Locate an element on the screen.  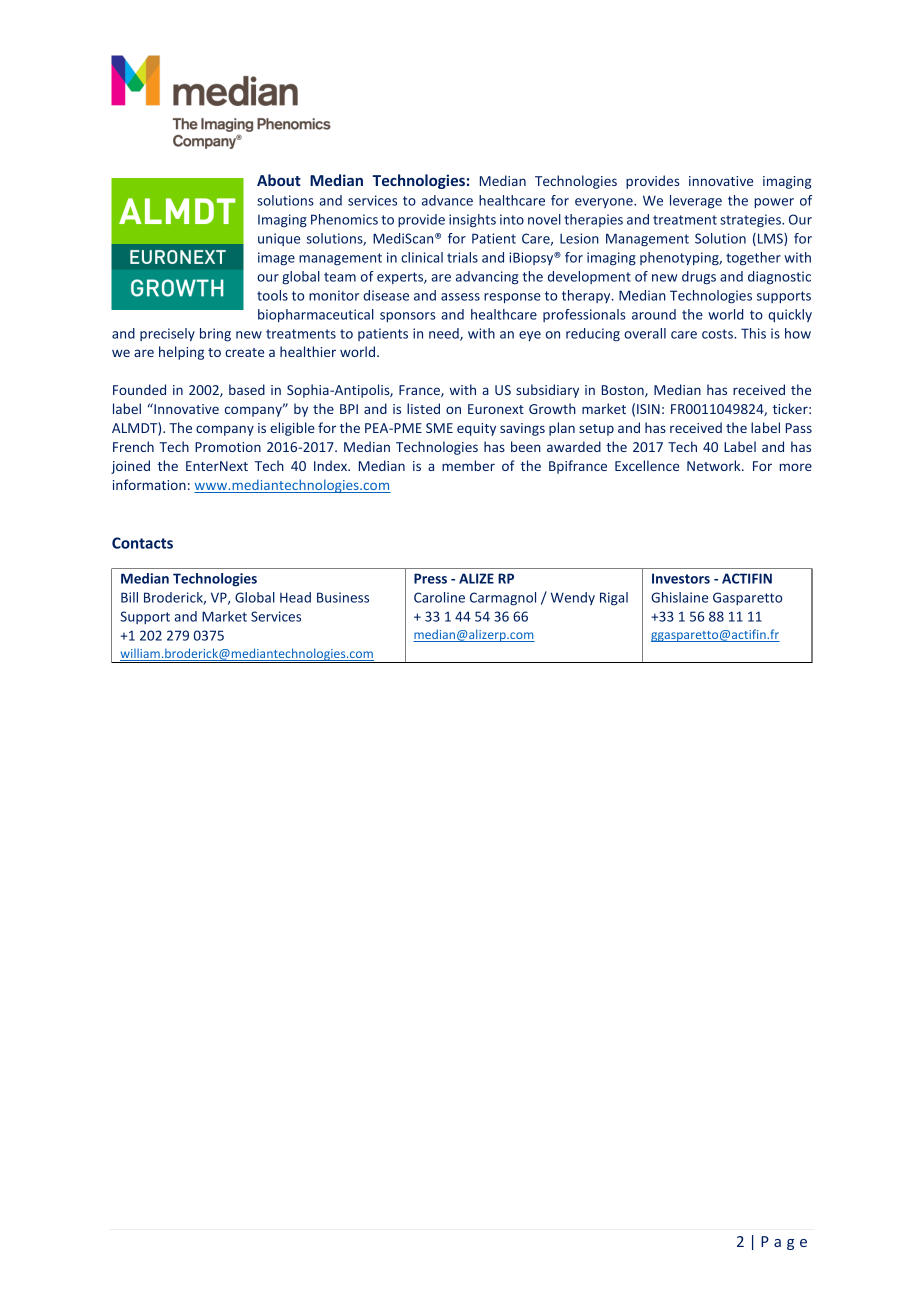
Bill is located at coordinates (129, 597).
